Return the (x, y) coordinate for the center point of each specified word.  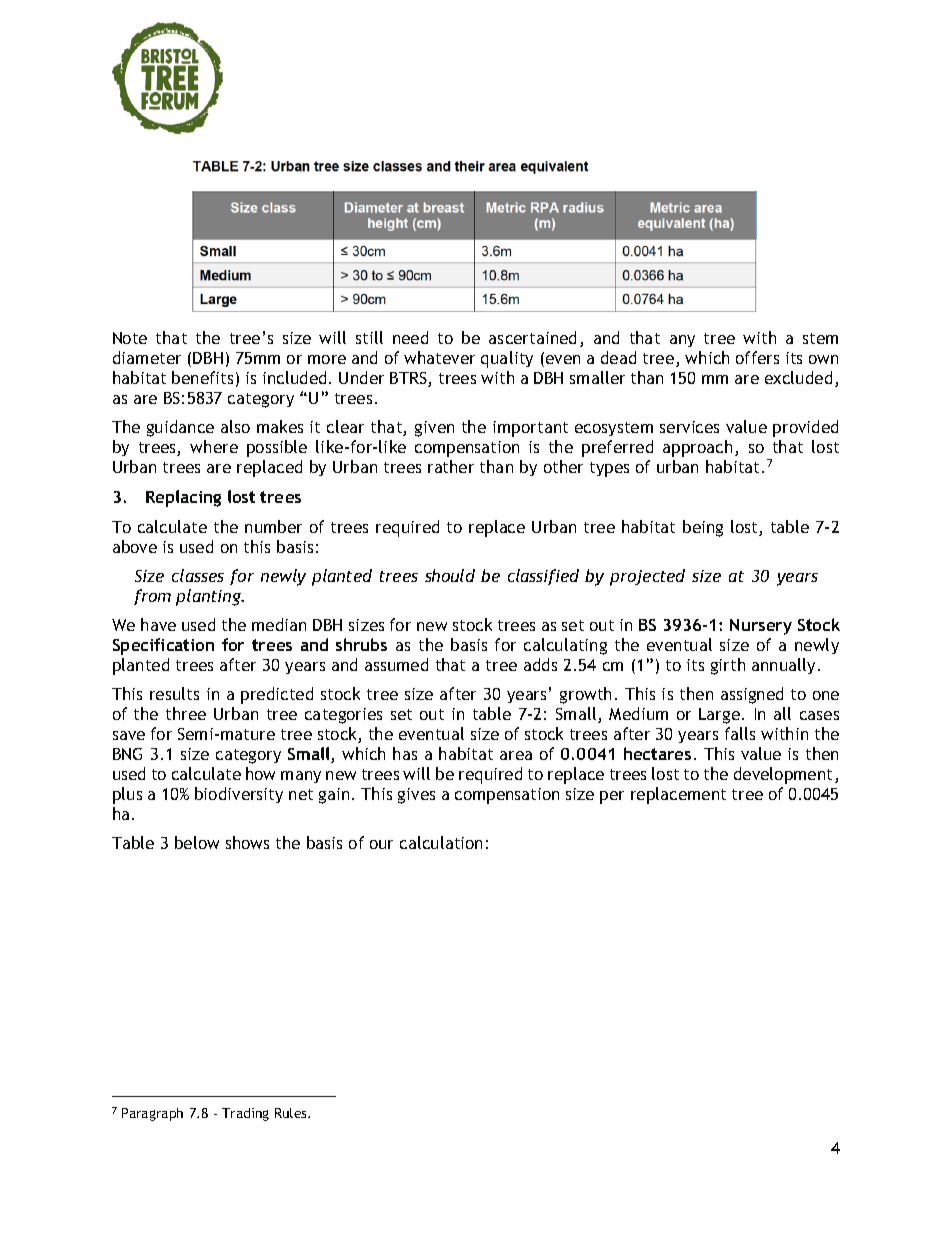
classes (198, 575)
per (612, 797)
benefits (202, 377)
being (703, 528)
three (186, 713)
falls (740, 733)
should (450, 575)
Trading (245, 1114)
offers (757, 357)
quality (507, 359)
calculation (441, 842)
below (197, 842)
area (516, 755)
